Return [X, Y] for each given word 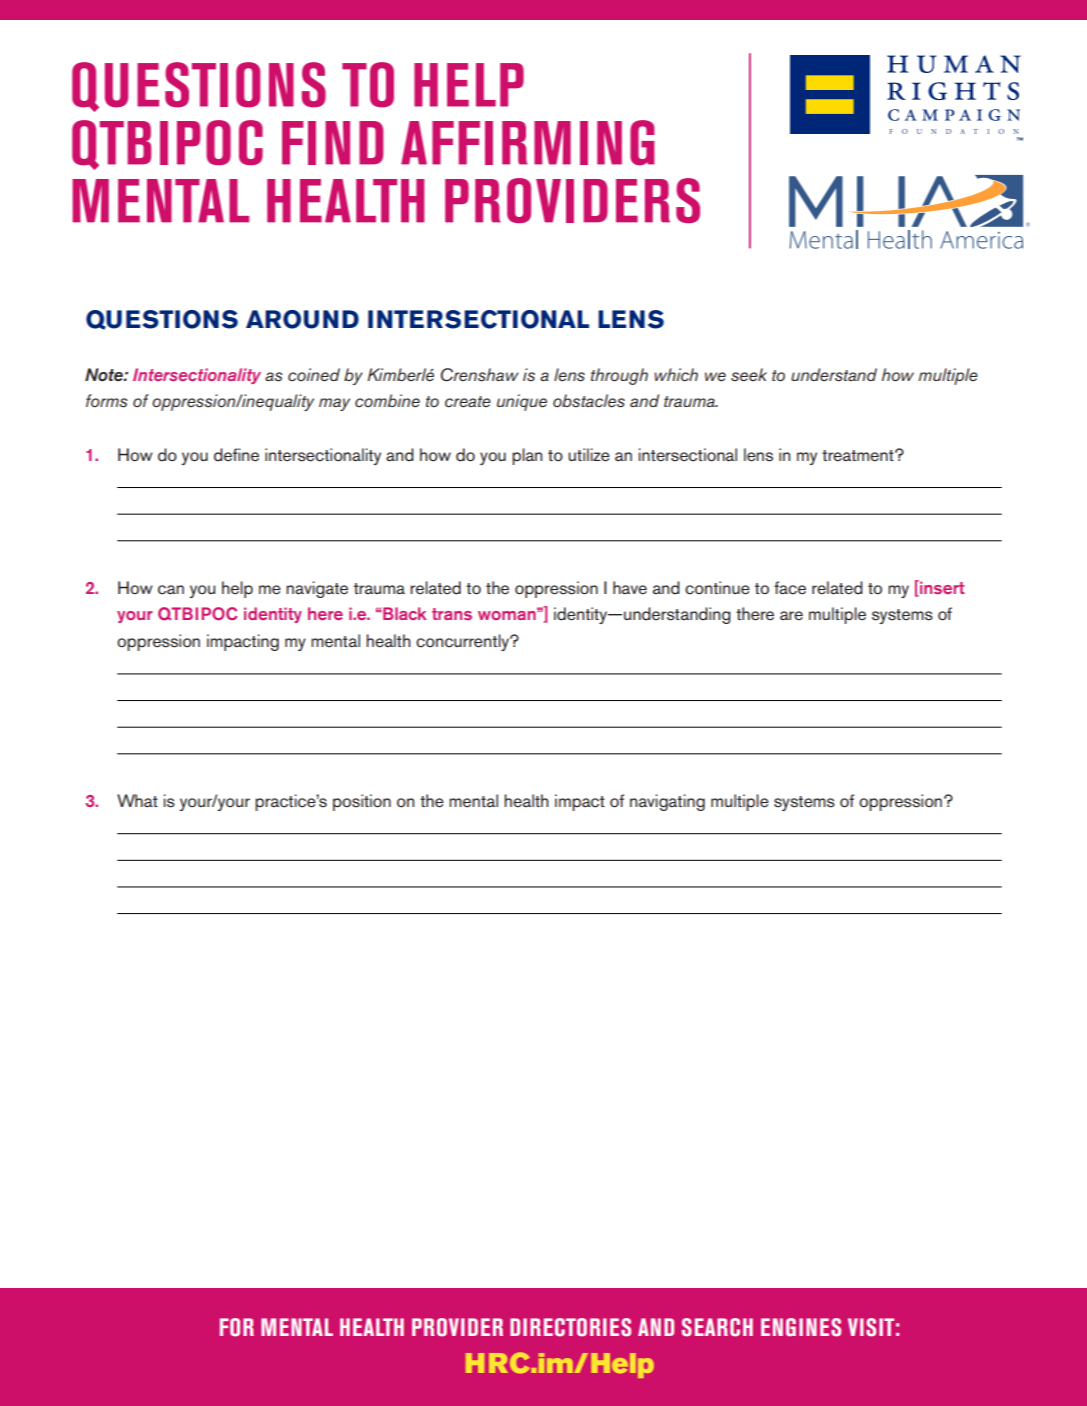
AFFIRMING [528, 142]
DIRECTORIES [570, 1327]
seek [749, 375]
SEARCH [717, 1327]
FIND [333, 143]
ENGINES [801, 1327]
